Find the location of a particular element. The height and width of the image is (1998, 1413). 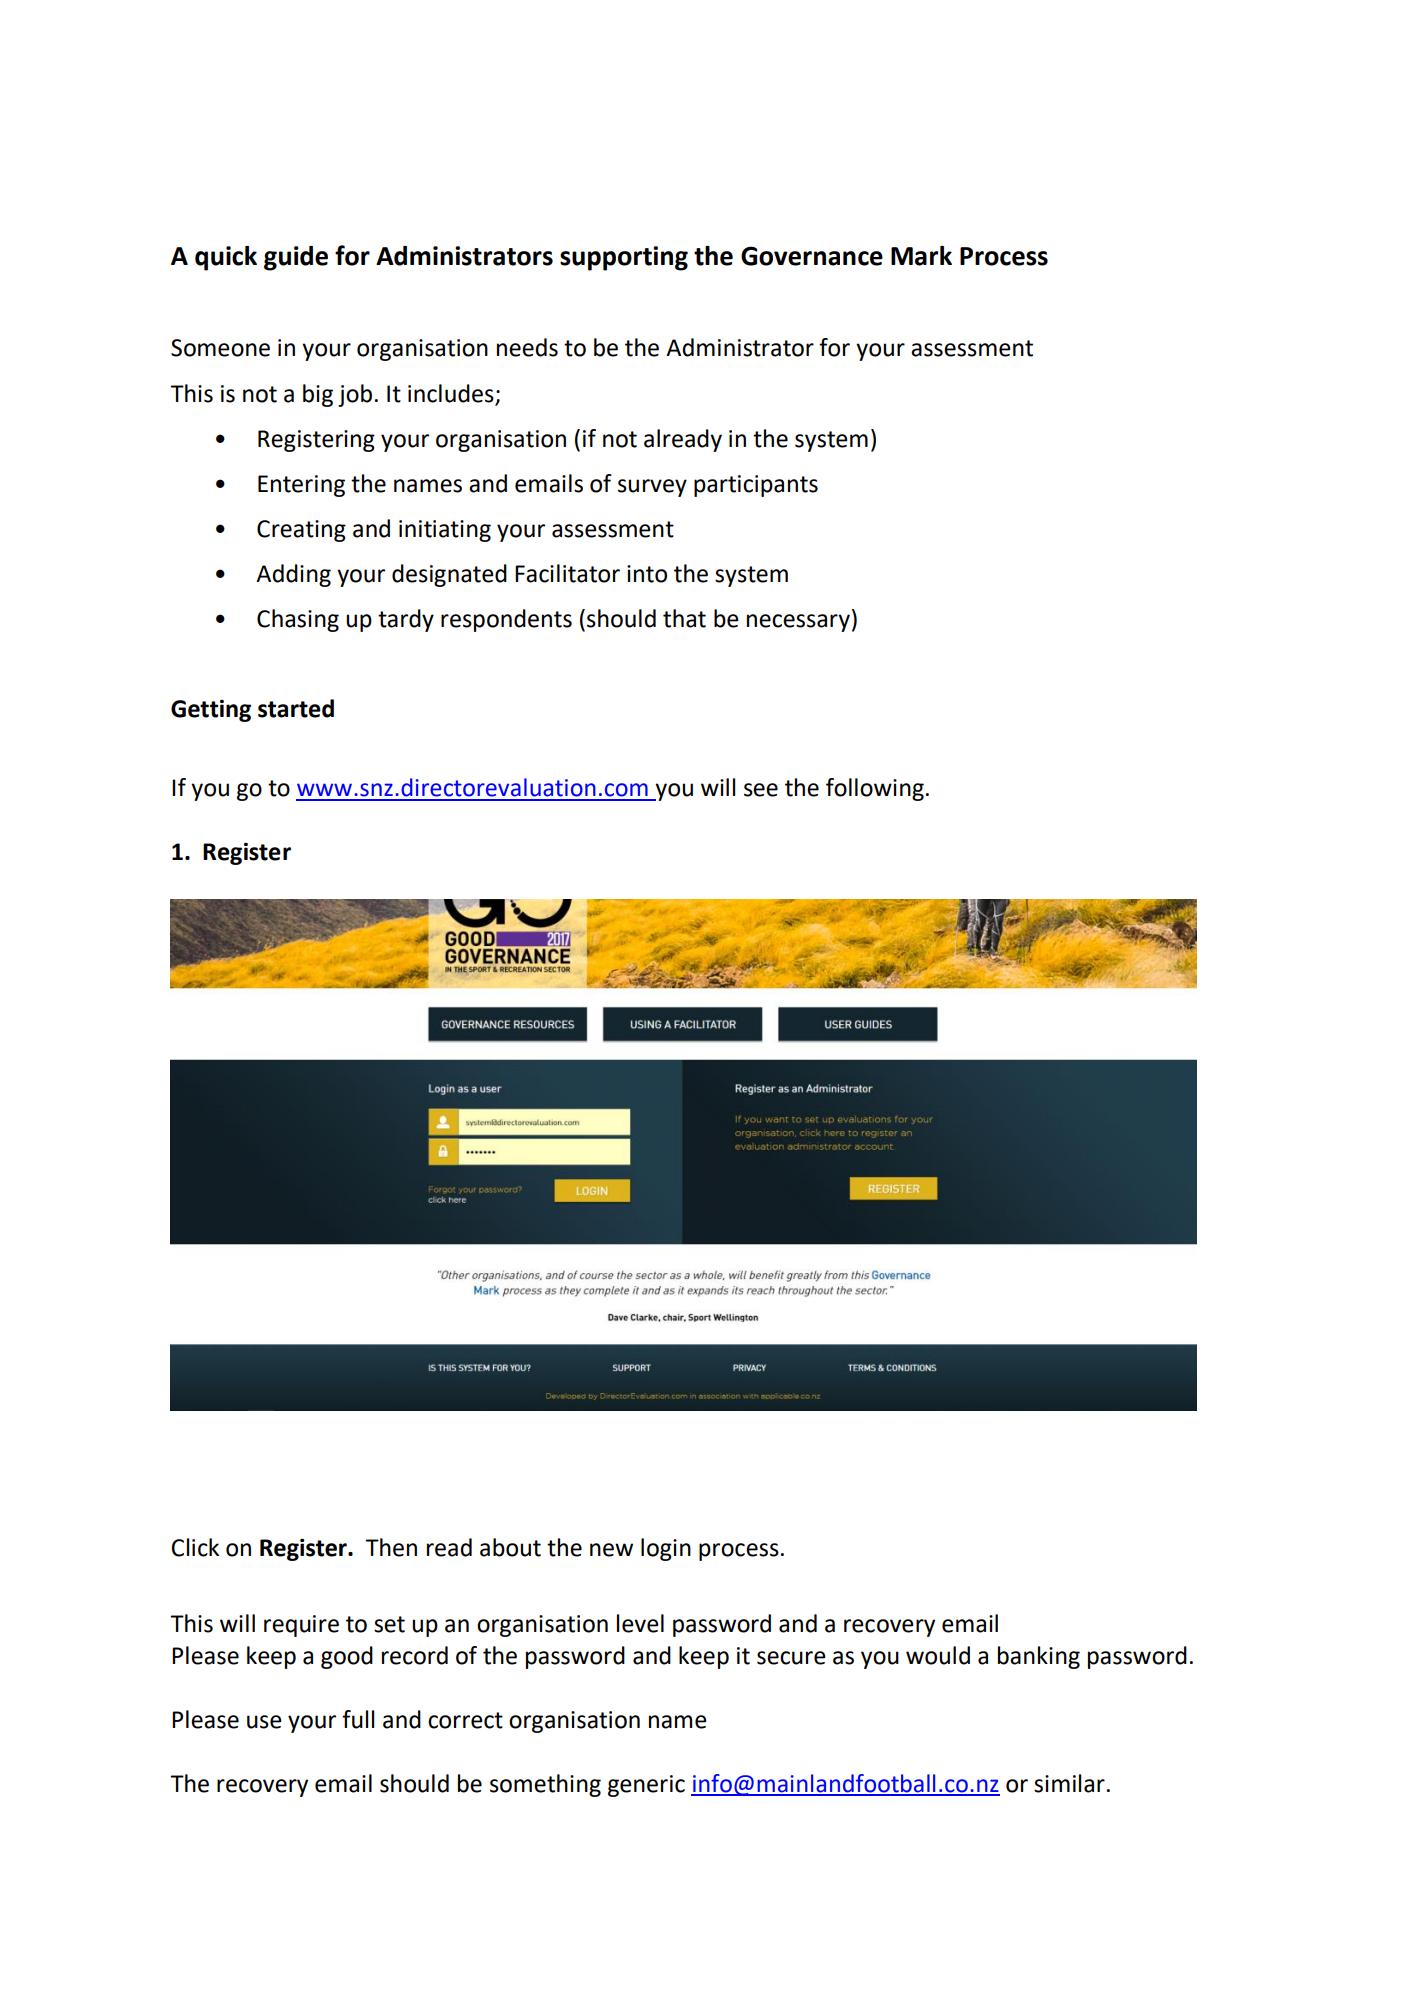

see is located at coordinates (761, 790).
